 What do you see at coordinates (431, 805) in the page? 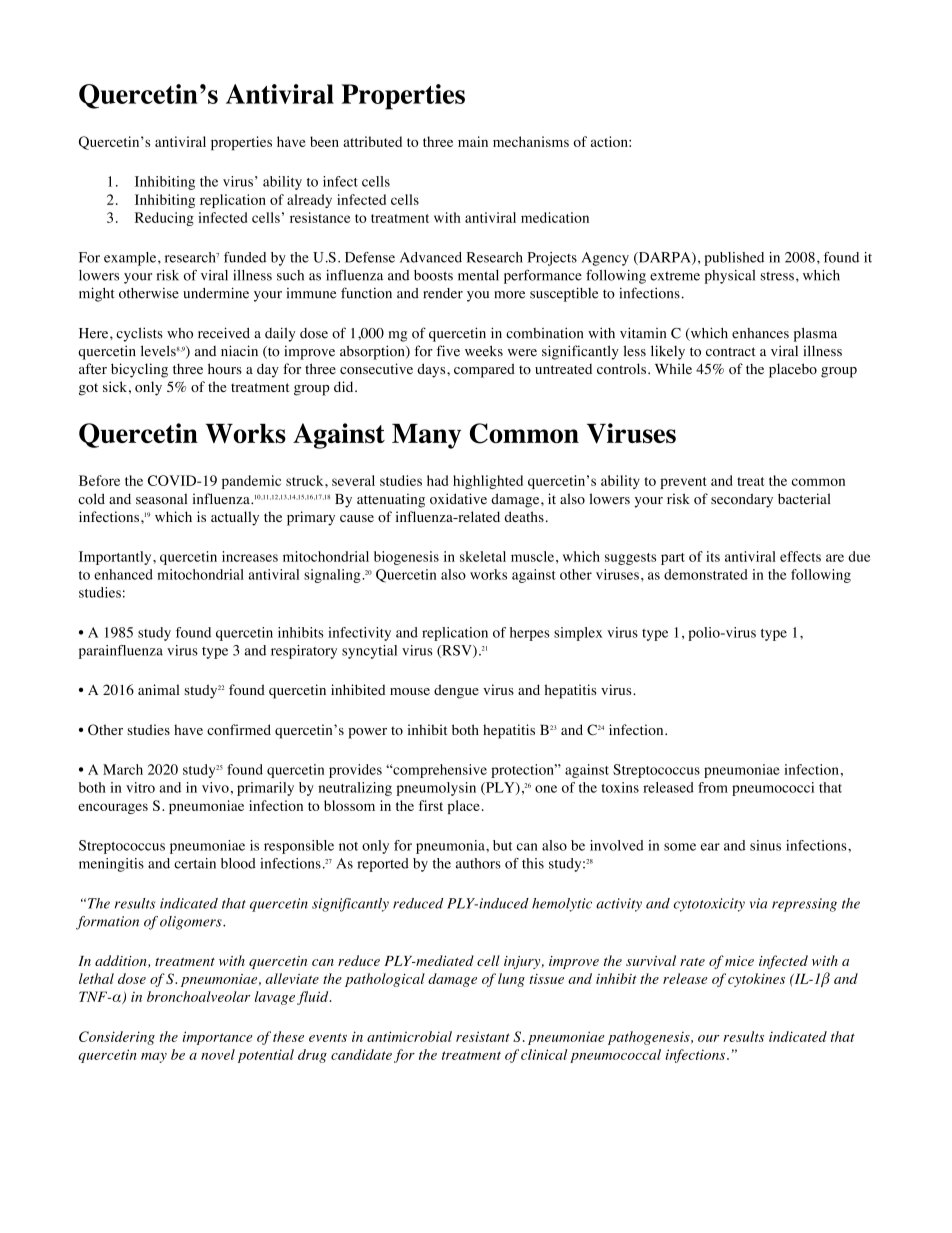
I see `first` at bounding box center [431, 805].
